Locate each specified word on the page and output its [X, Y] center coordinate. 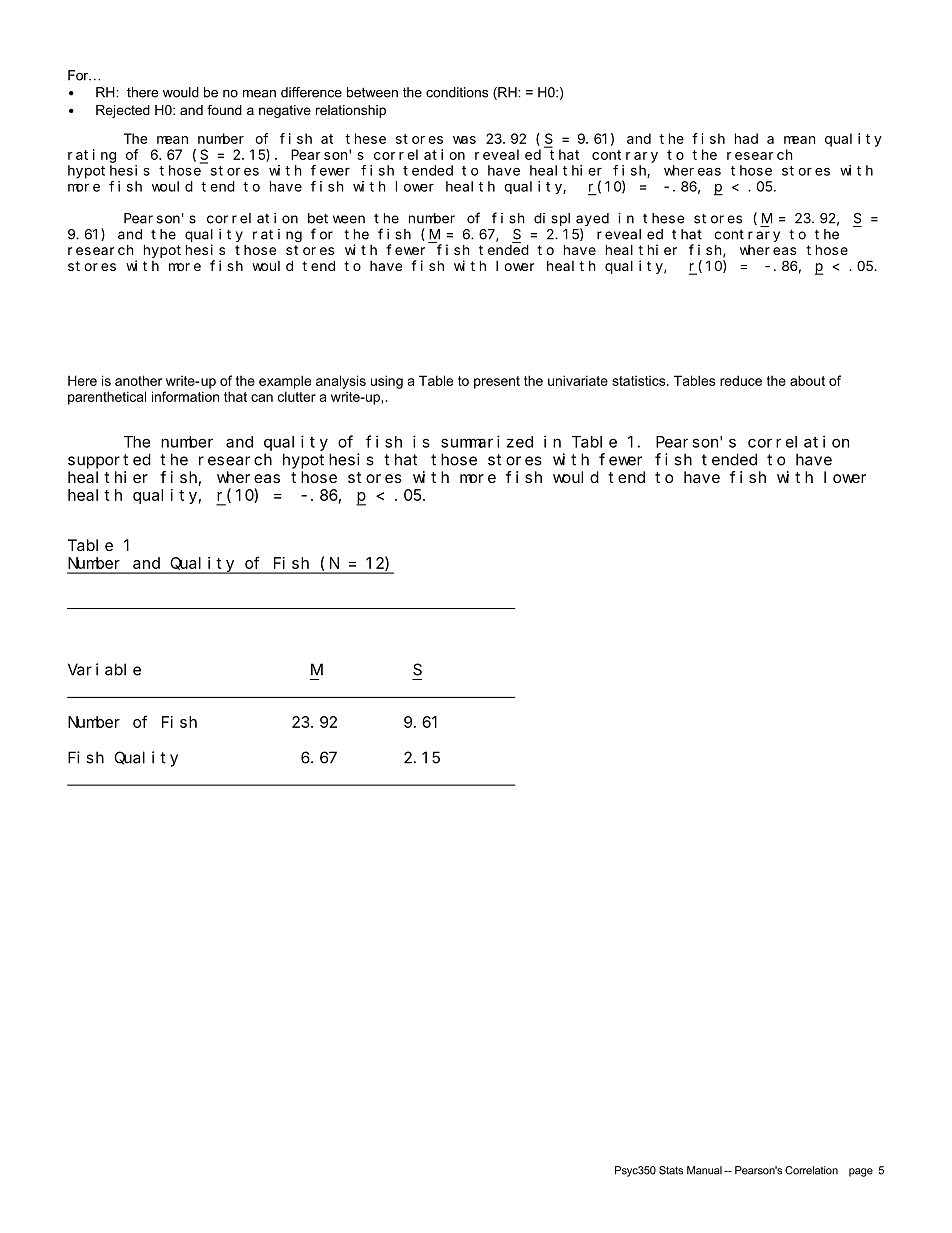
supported [109, 461]
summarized [487, 441]
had [746, 138]
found [224, 110]
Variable [104, 669]
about [807, 380]
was [464, 140]
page [861, 1172]
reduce [741, 380]
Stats [671, 1170]
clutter [297, 396]
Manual [704, 1170]
